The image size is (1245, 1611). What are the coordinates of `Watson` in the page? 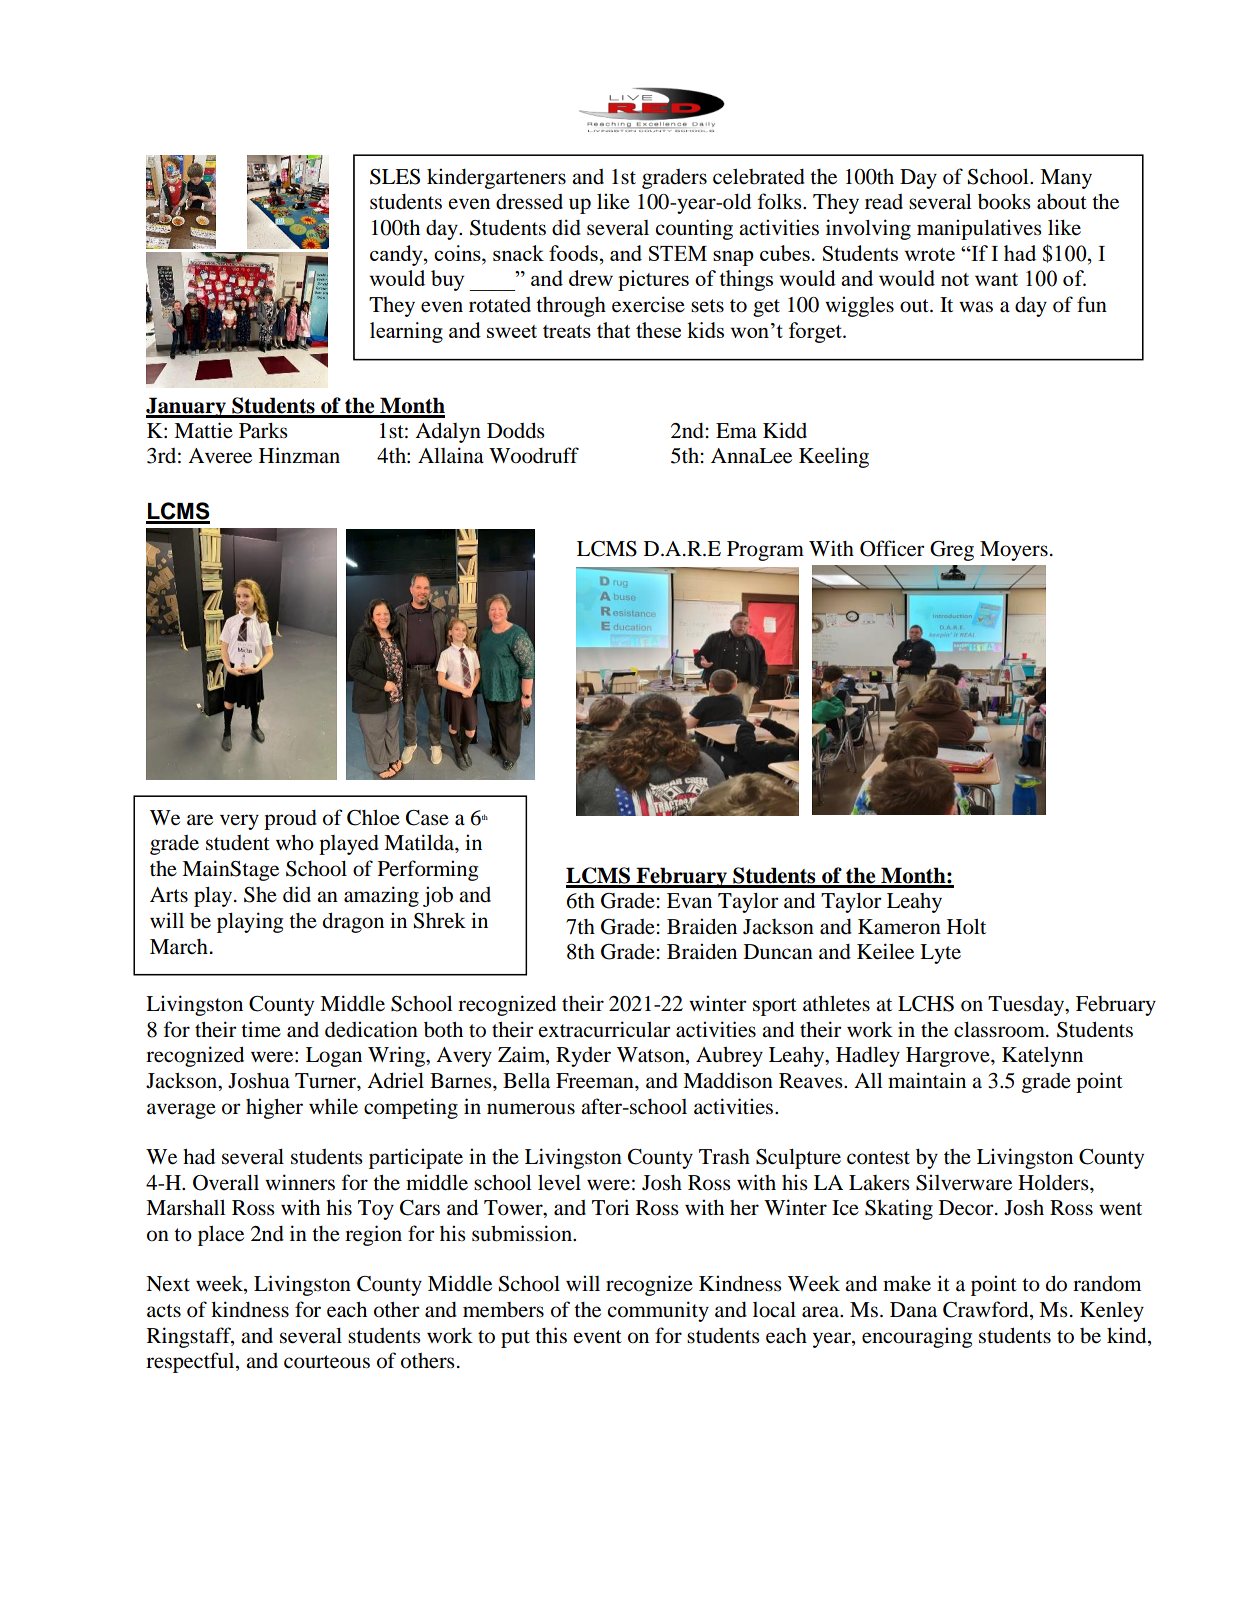 It's located at (652, 1056).
